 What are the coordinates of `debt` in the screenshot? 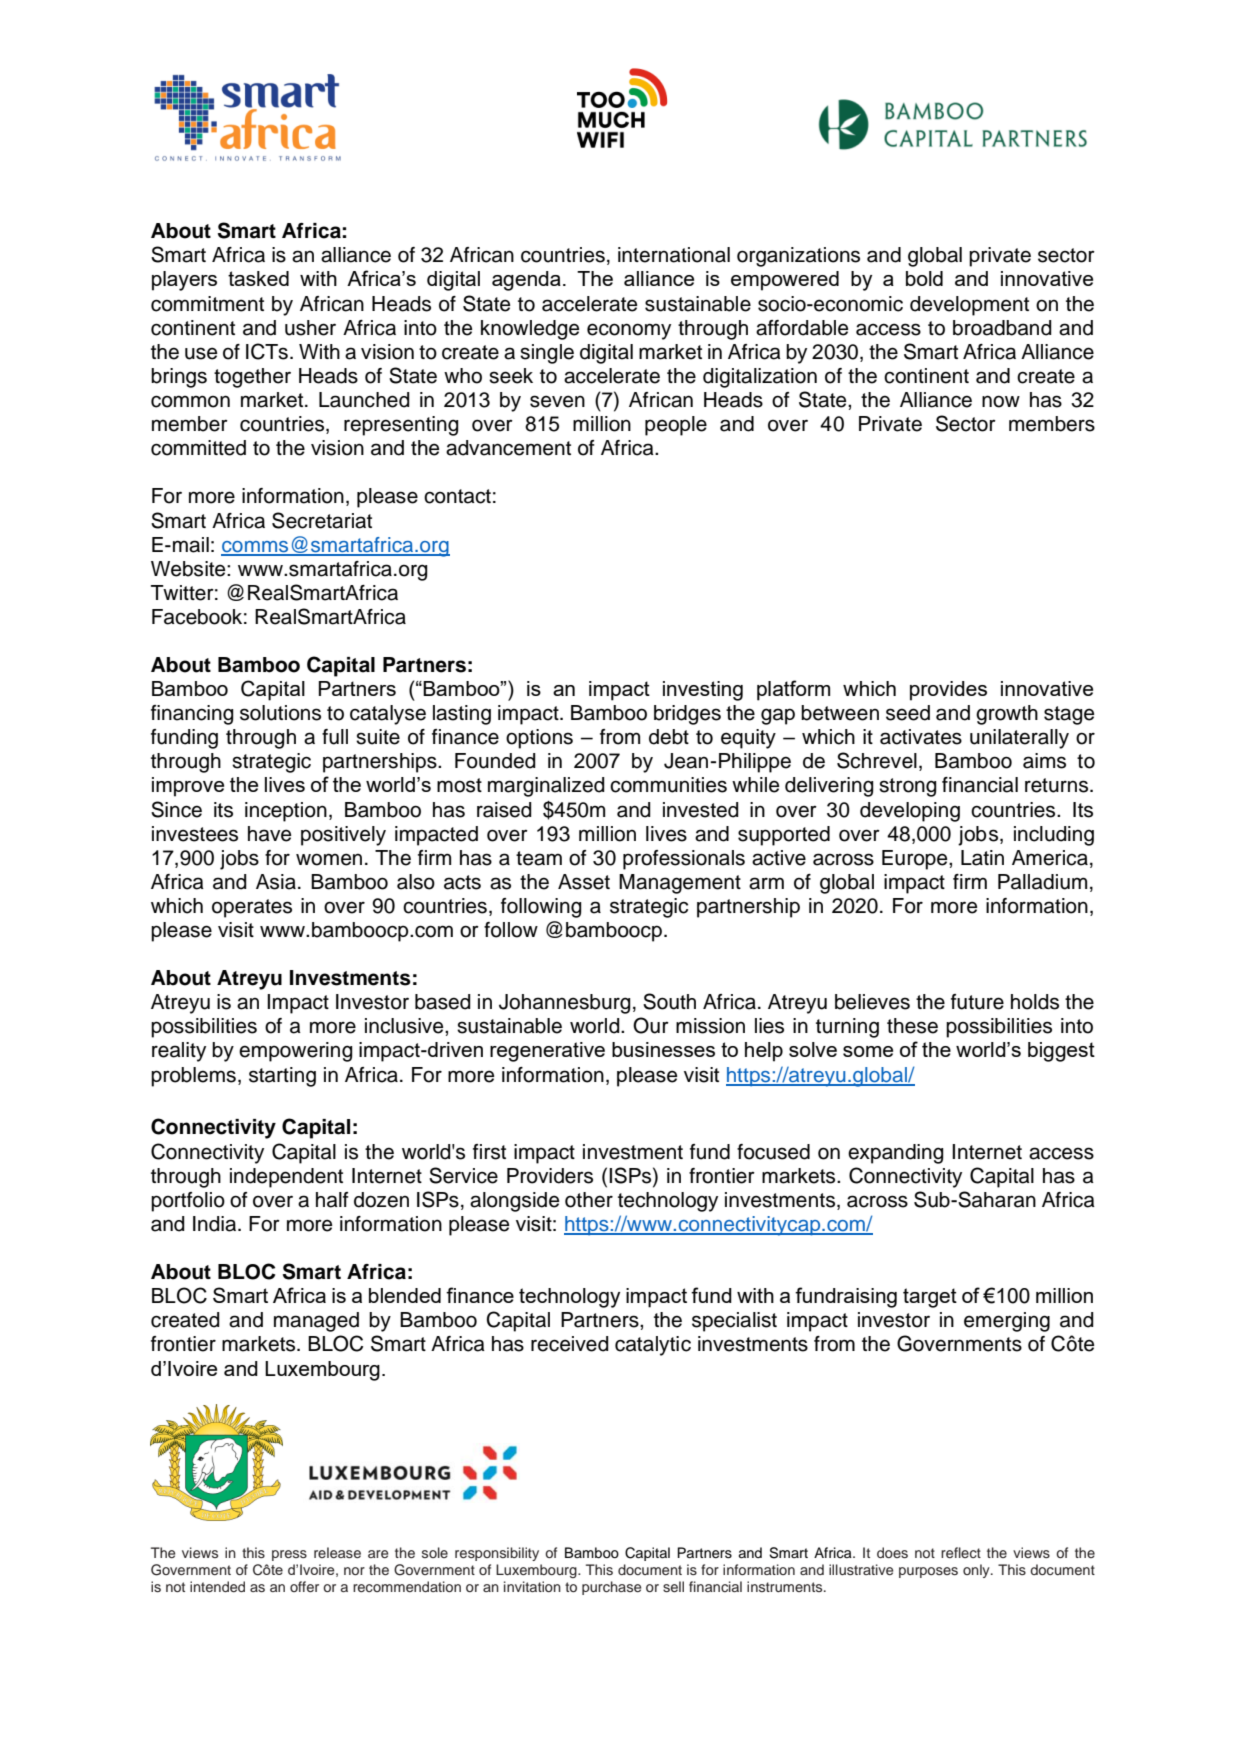 It's located at (669, 737).
